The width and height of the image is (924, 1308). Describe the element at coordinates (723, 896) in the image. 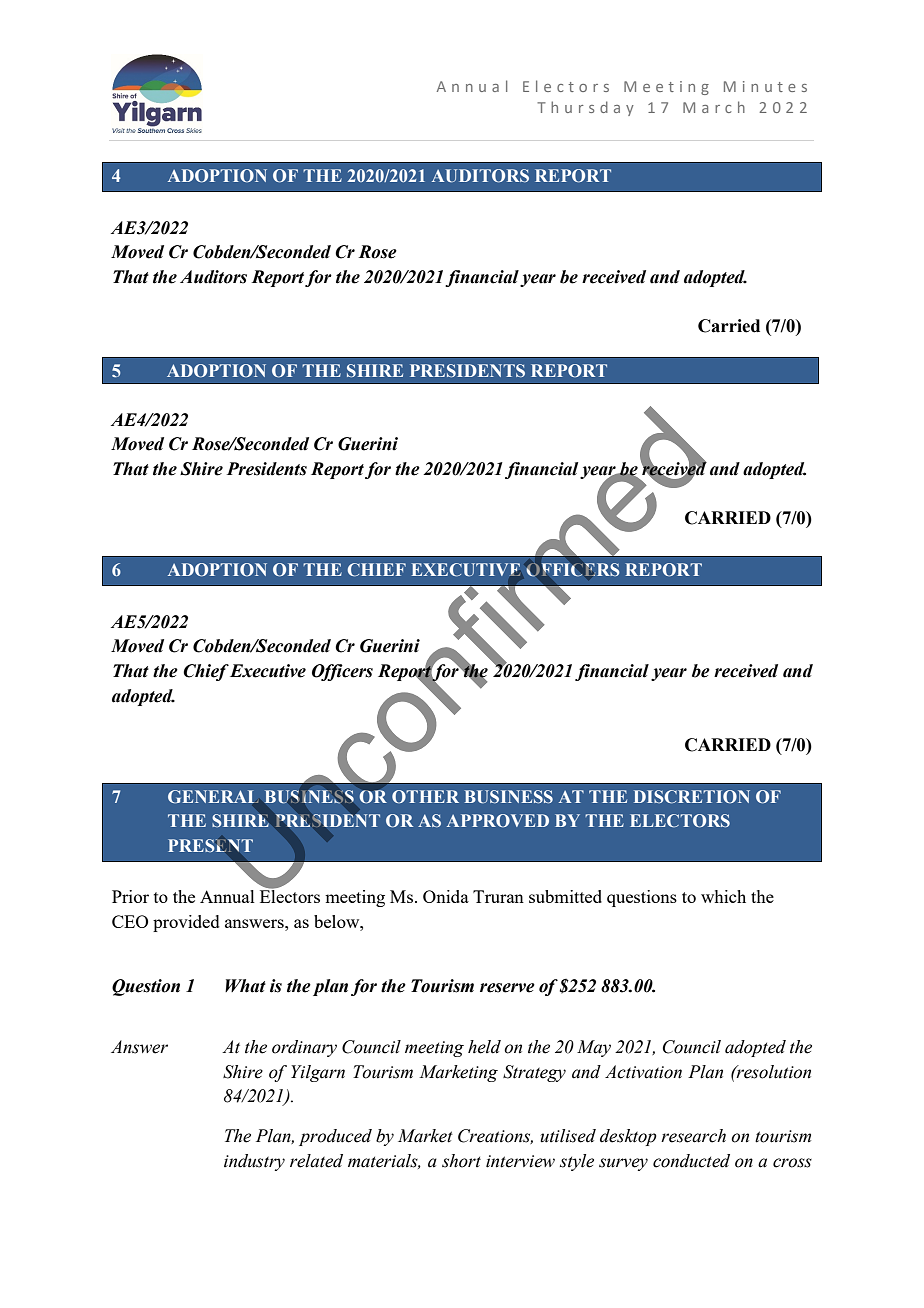

I see `which` at that location.
